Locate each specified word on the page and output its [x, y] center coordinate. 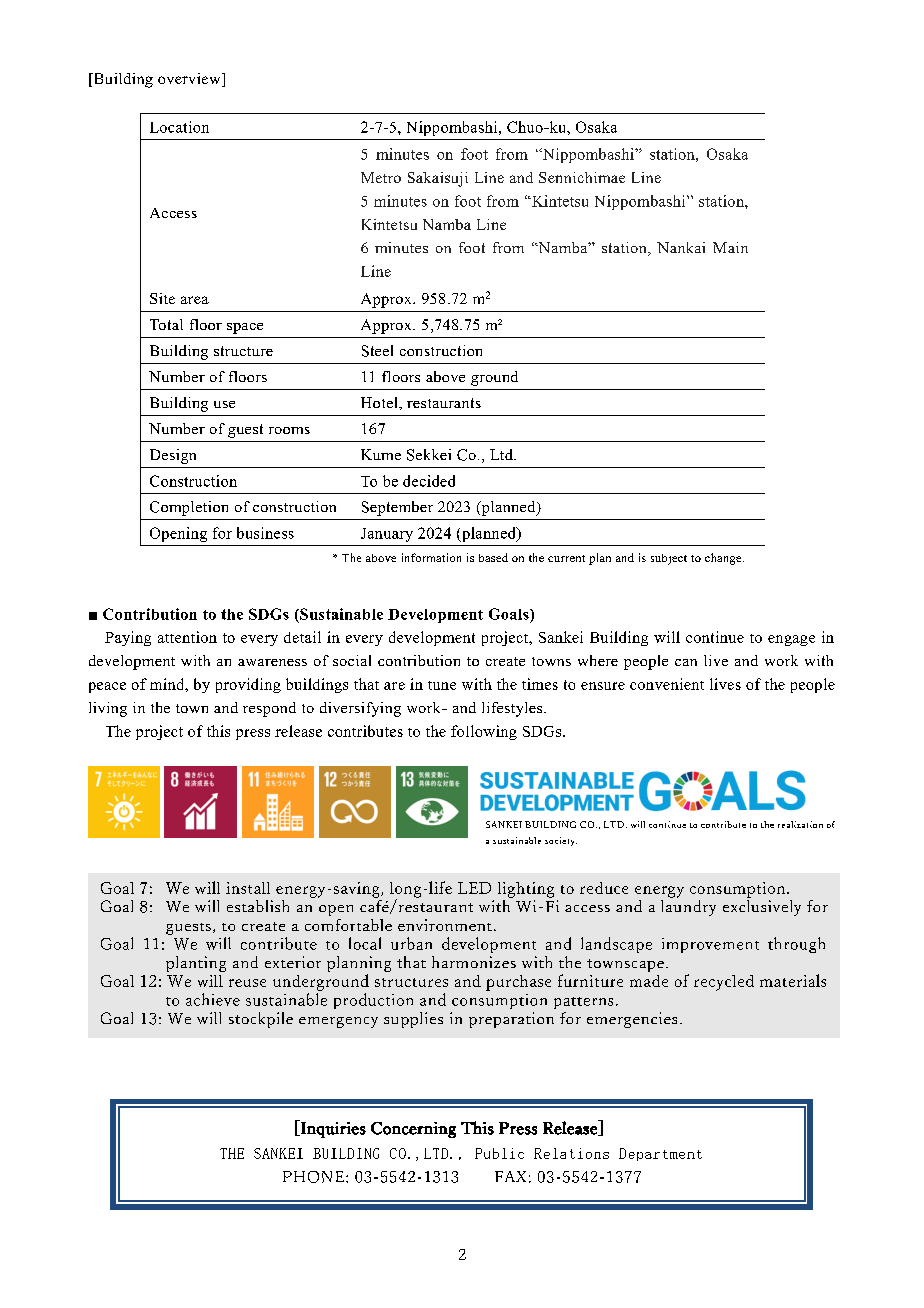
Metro [381, 177]
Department [660, 1154]
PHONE [315, 1177]
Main [730, 247]
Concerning [413, 1130]
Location [179, 127]
